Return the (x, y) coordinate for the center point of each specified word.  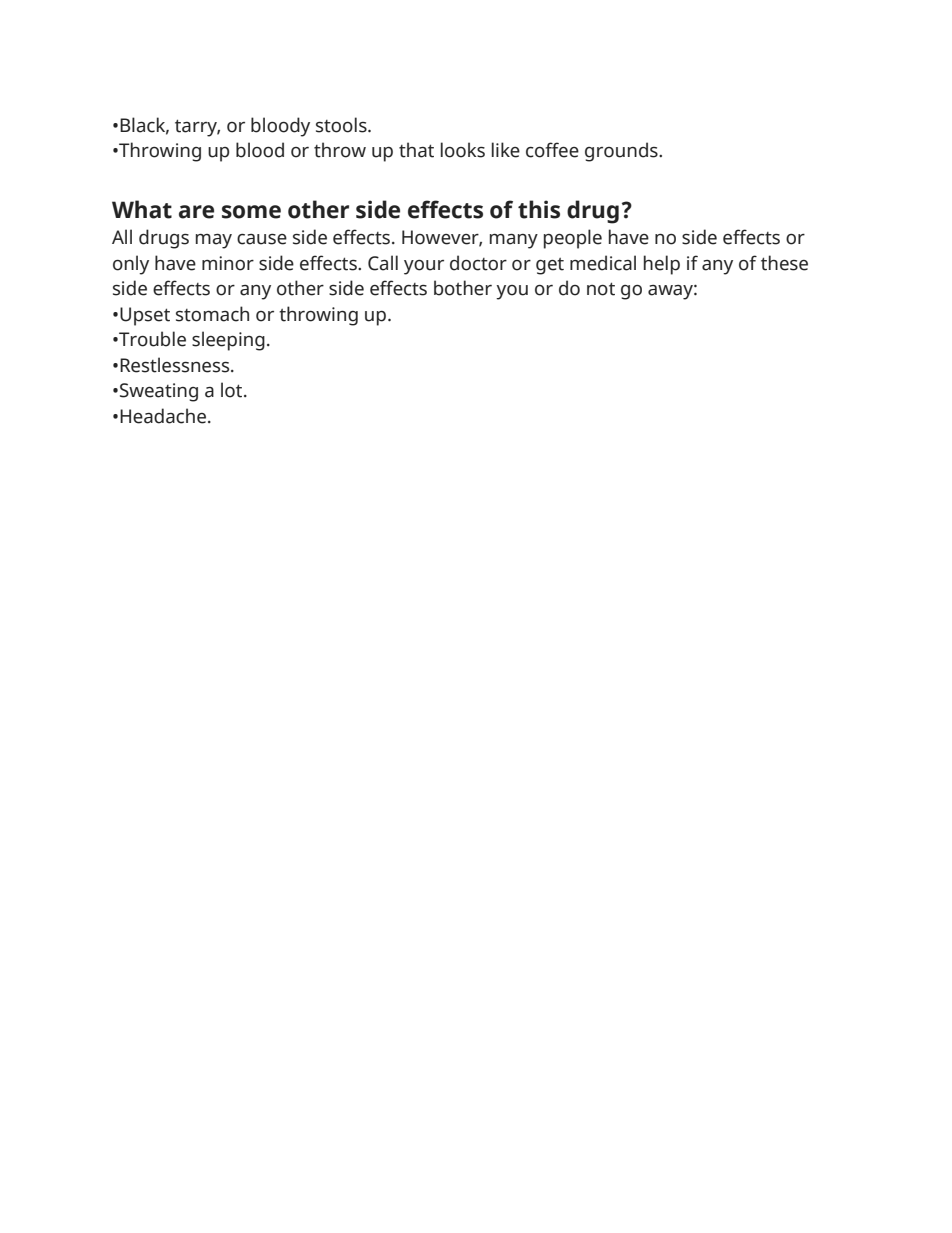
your (424, 267)
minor (228, 263)
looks (463, 150)
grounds (622, 152)
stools (342, 125)
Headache (163, 416)
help (662, 265)
